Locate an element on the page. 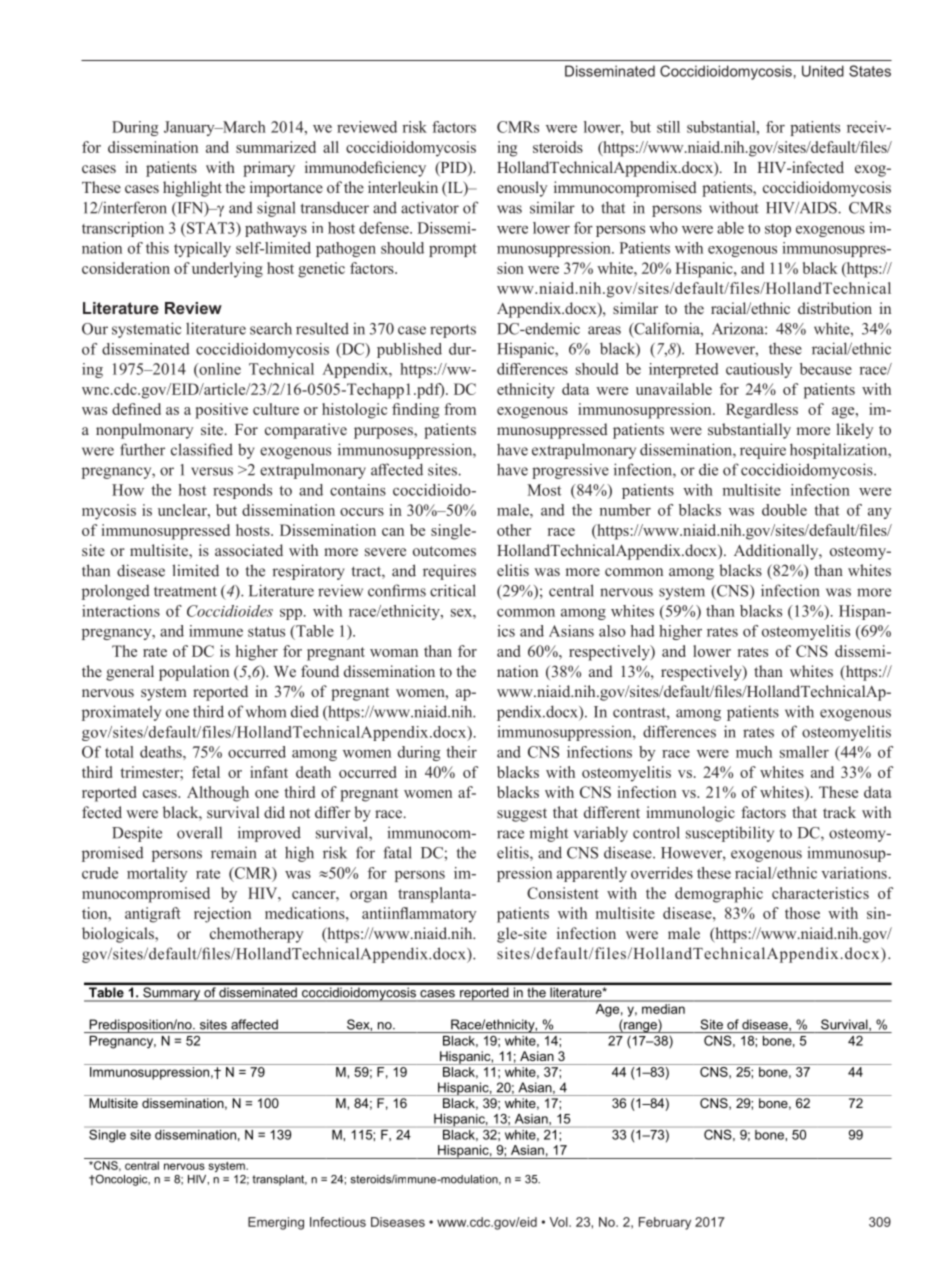 Image resolution: width=952 pixels, height=1270 pixels. critical is located at coordinates (453, 590).
